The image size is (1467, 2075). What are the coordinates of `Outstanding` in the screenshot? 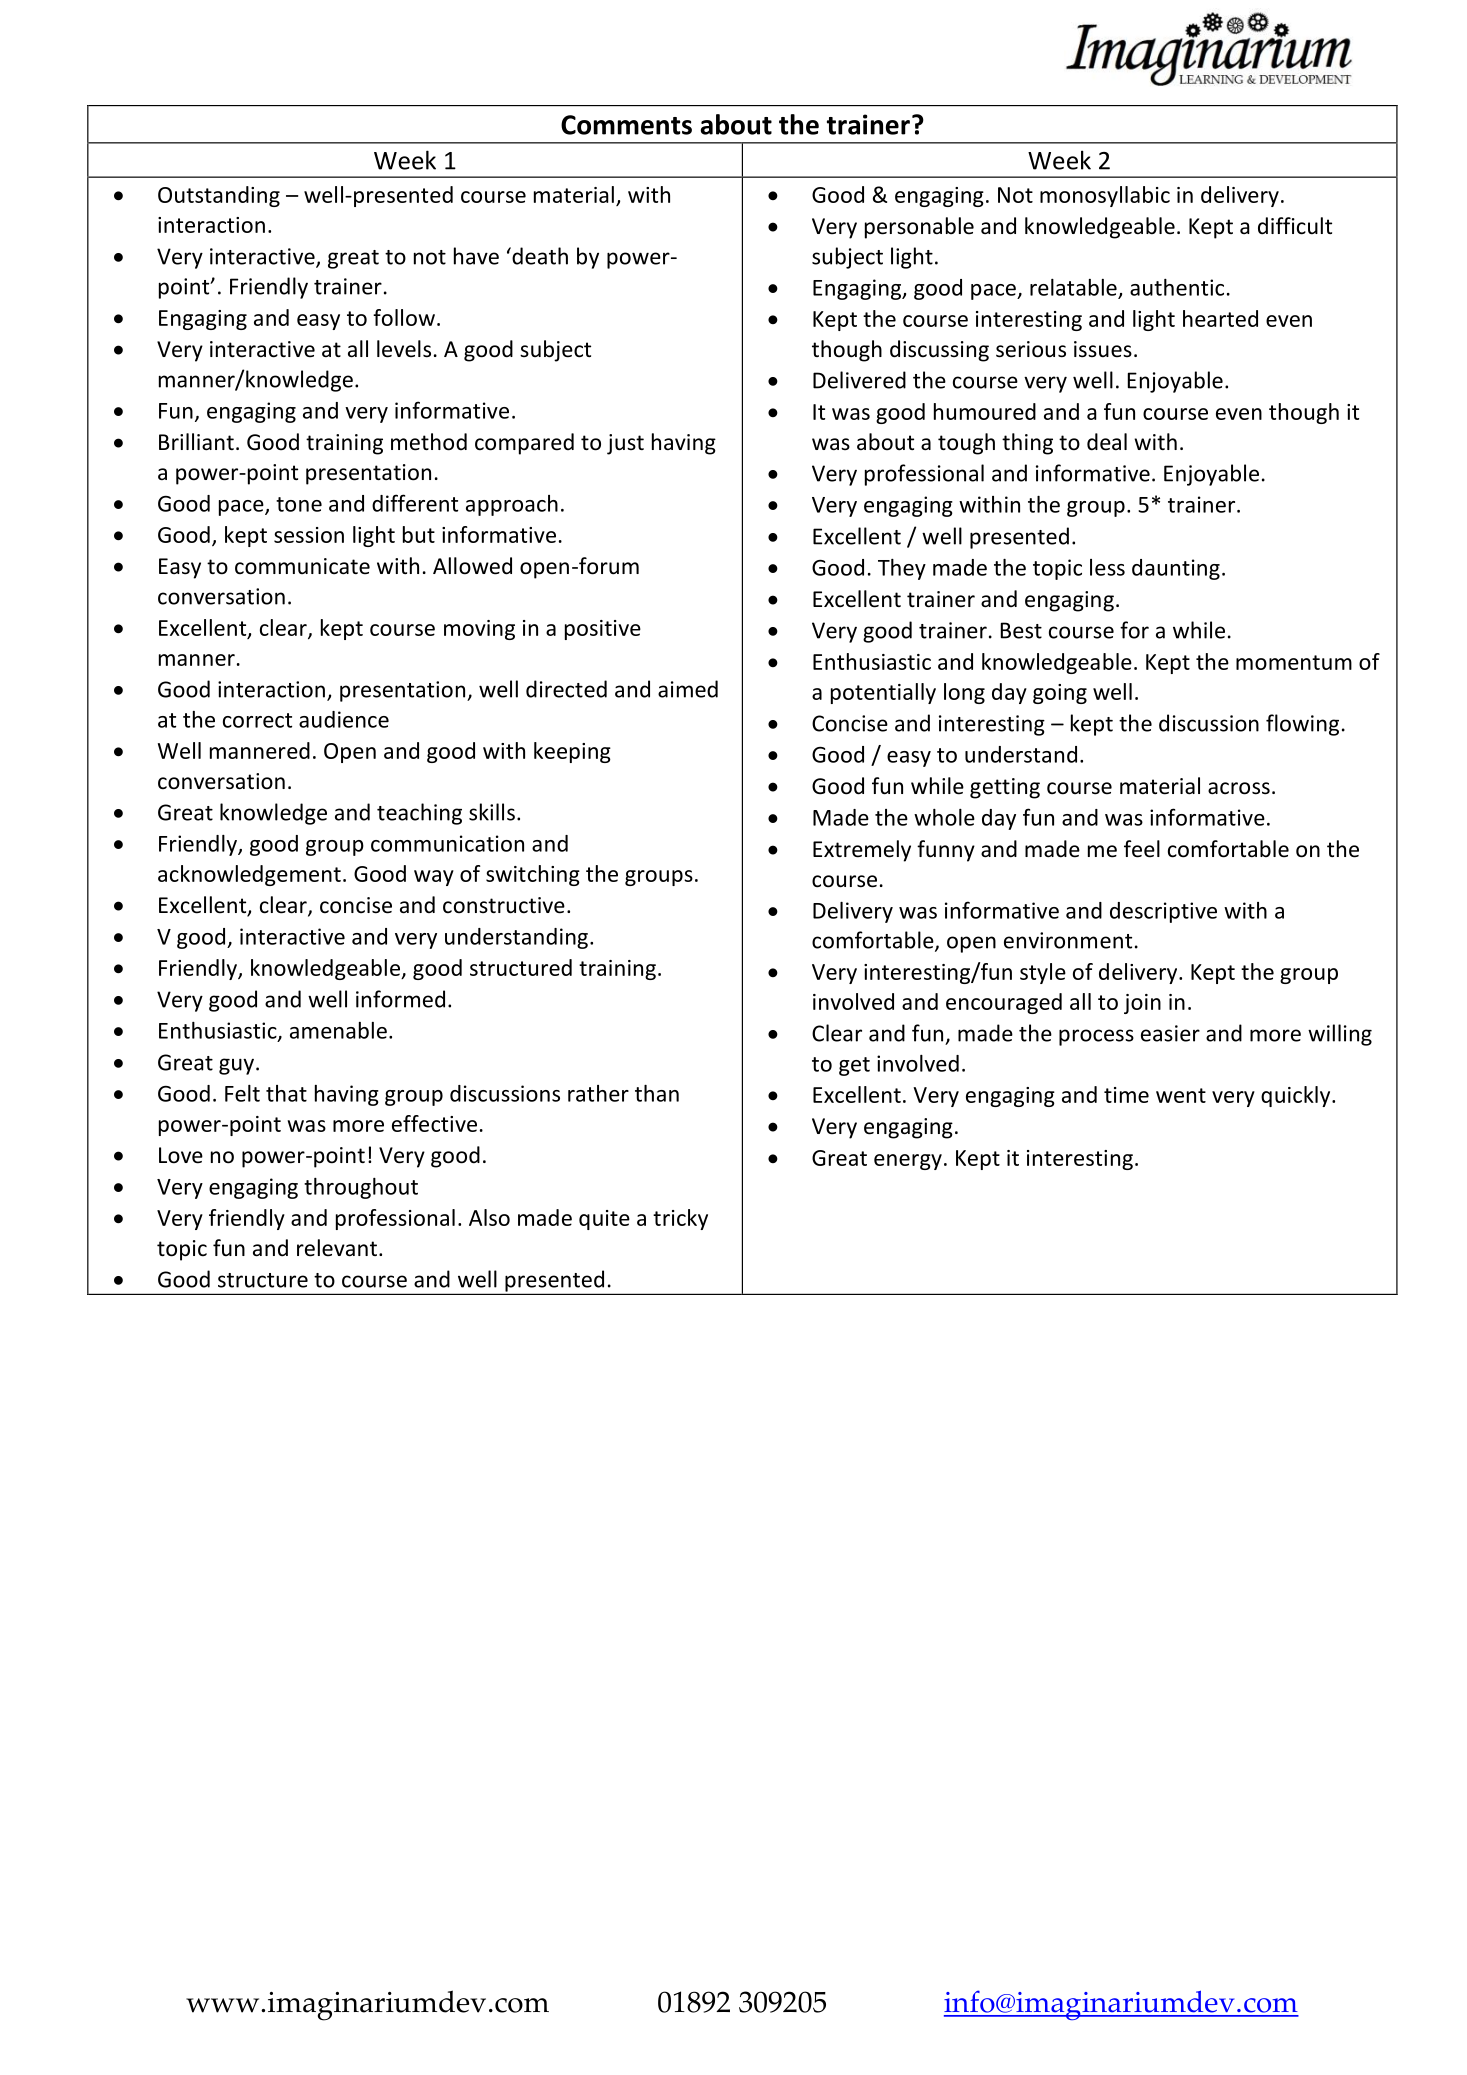 It's located at (219, 196).
